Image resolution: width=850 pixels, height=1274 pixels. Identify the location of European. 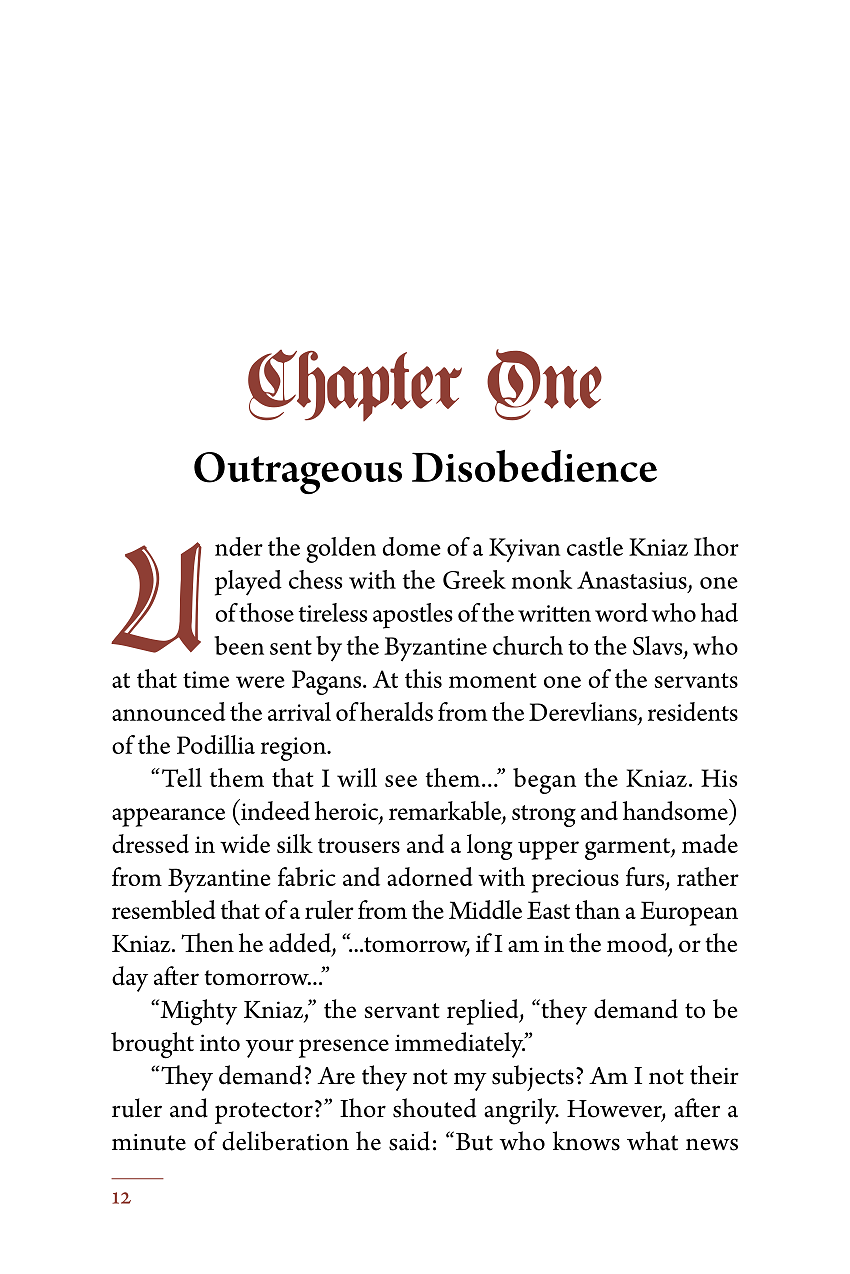
(689, 913).
